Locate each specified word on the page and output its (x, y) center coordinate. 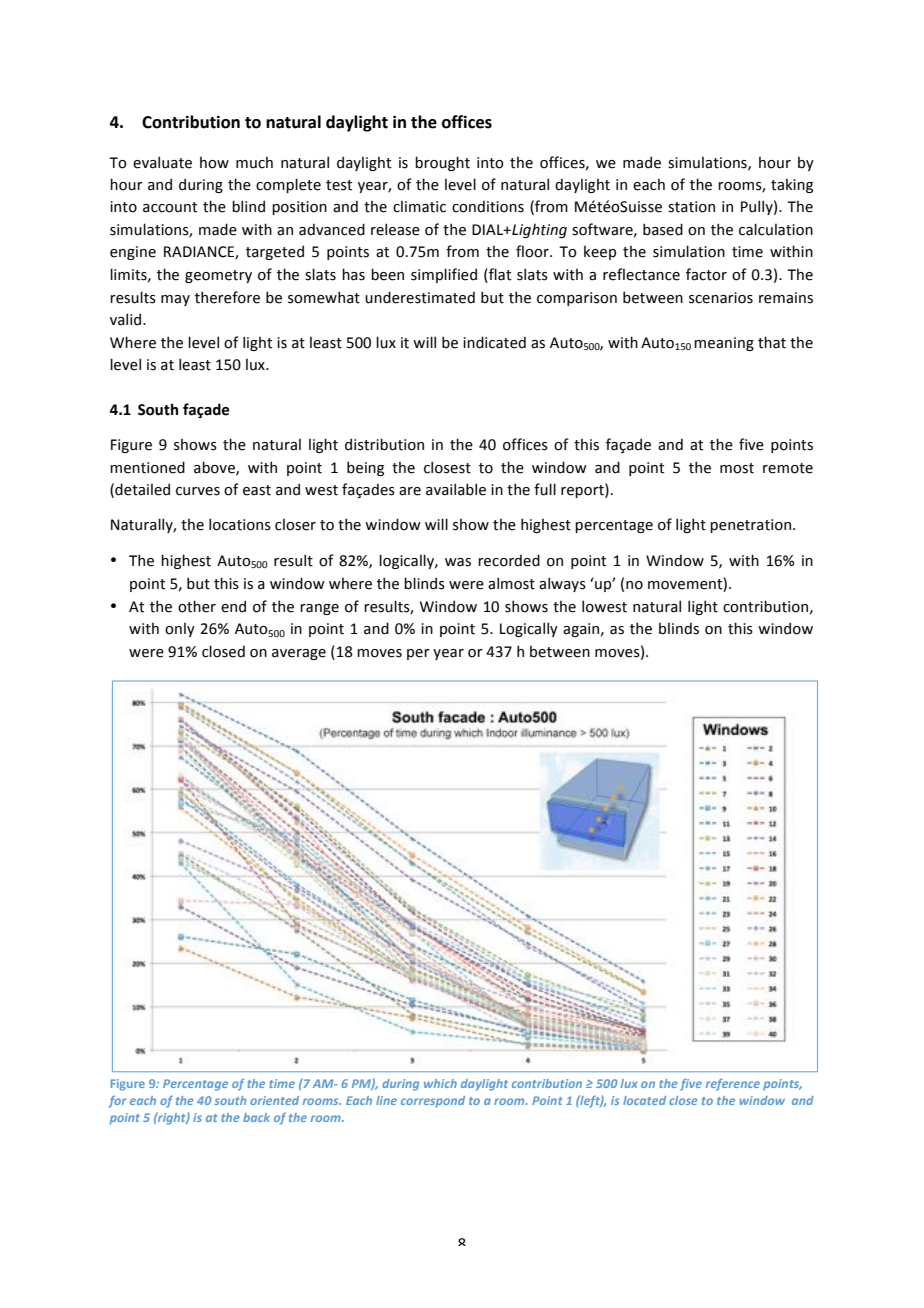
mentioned (147, 467)
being (365, 468)
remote (788, 468)
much (254, 162)
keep (600, 252)
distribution (384, 444)
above (215, 468)
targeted (275, 252)
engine (133, 253)
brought (442, 163)
